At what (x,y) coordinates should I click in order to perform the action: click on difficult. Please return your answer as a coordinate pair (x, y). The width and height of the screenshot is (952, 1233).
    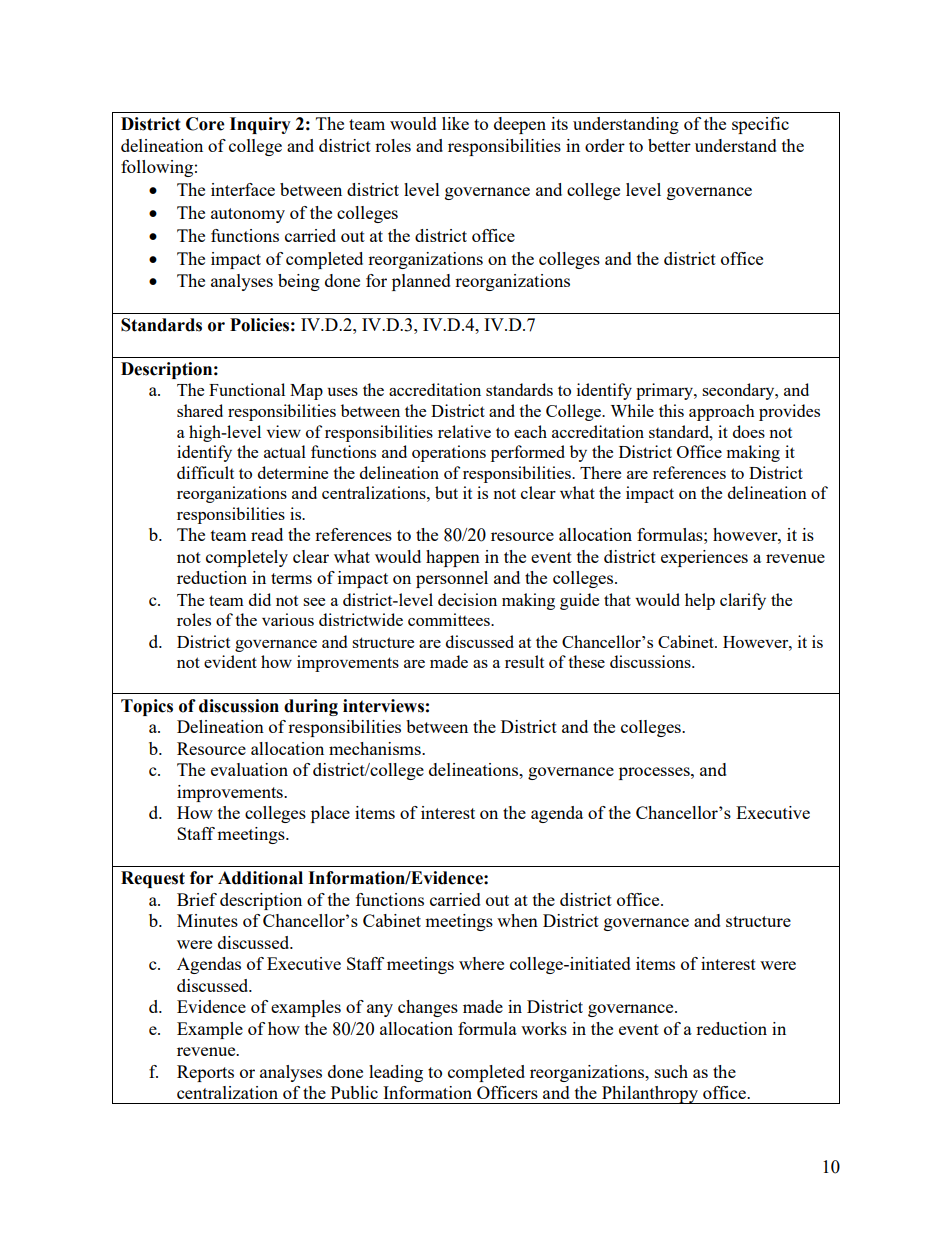
    Looking at the image, I should click on (205, 472).
